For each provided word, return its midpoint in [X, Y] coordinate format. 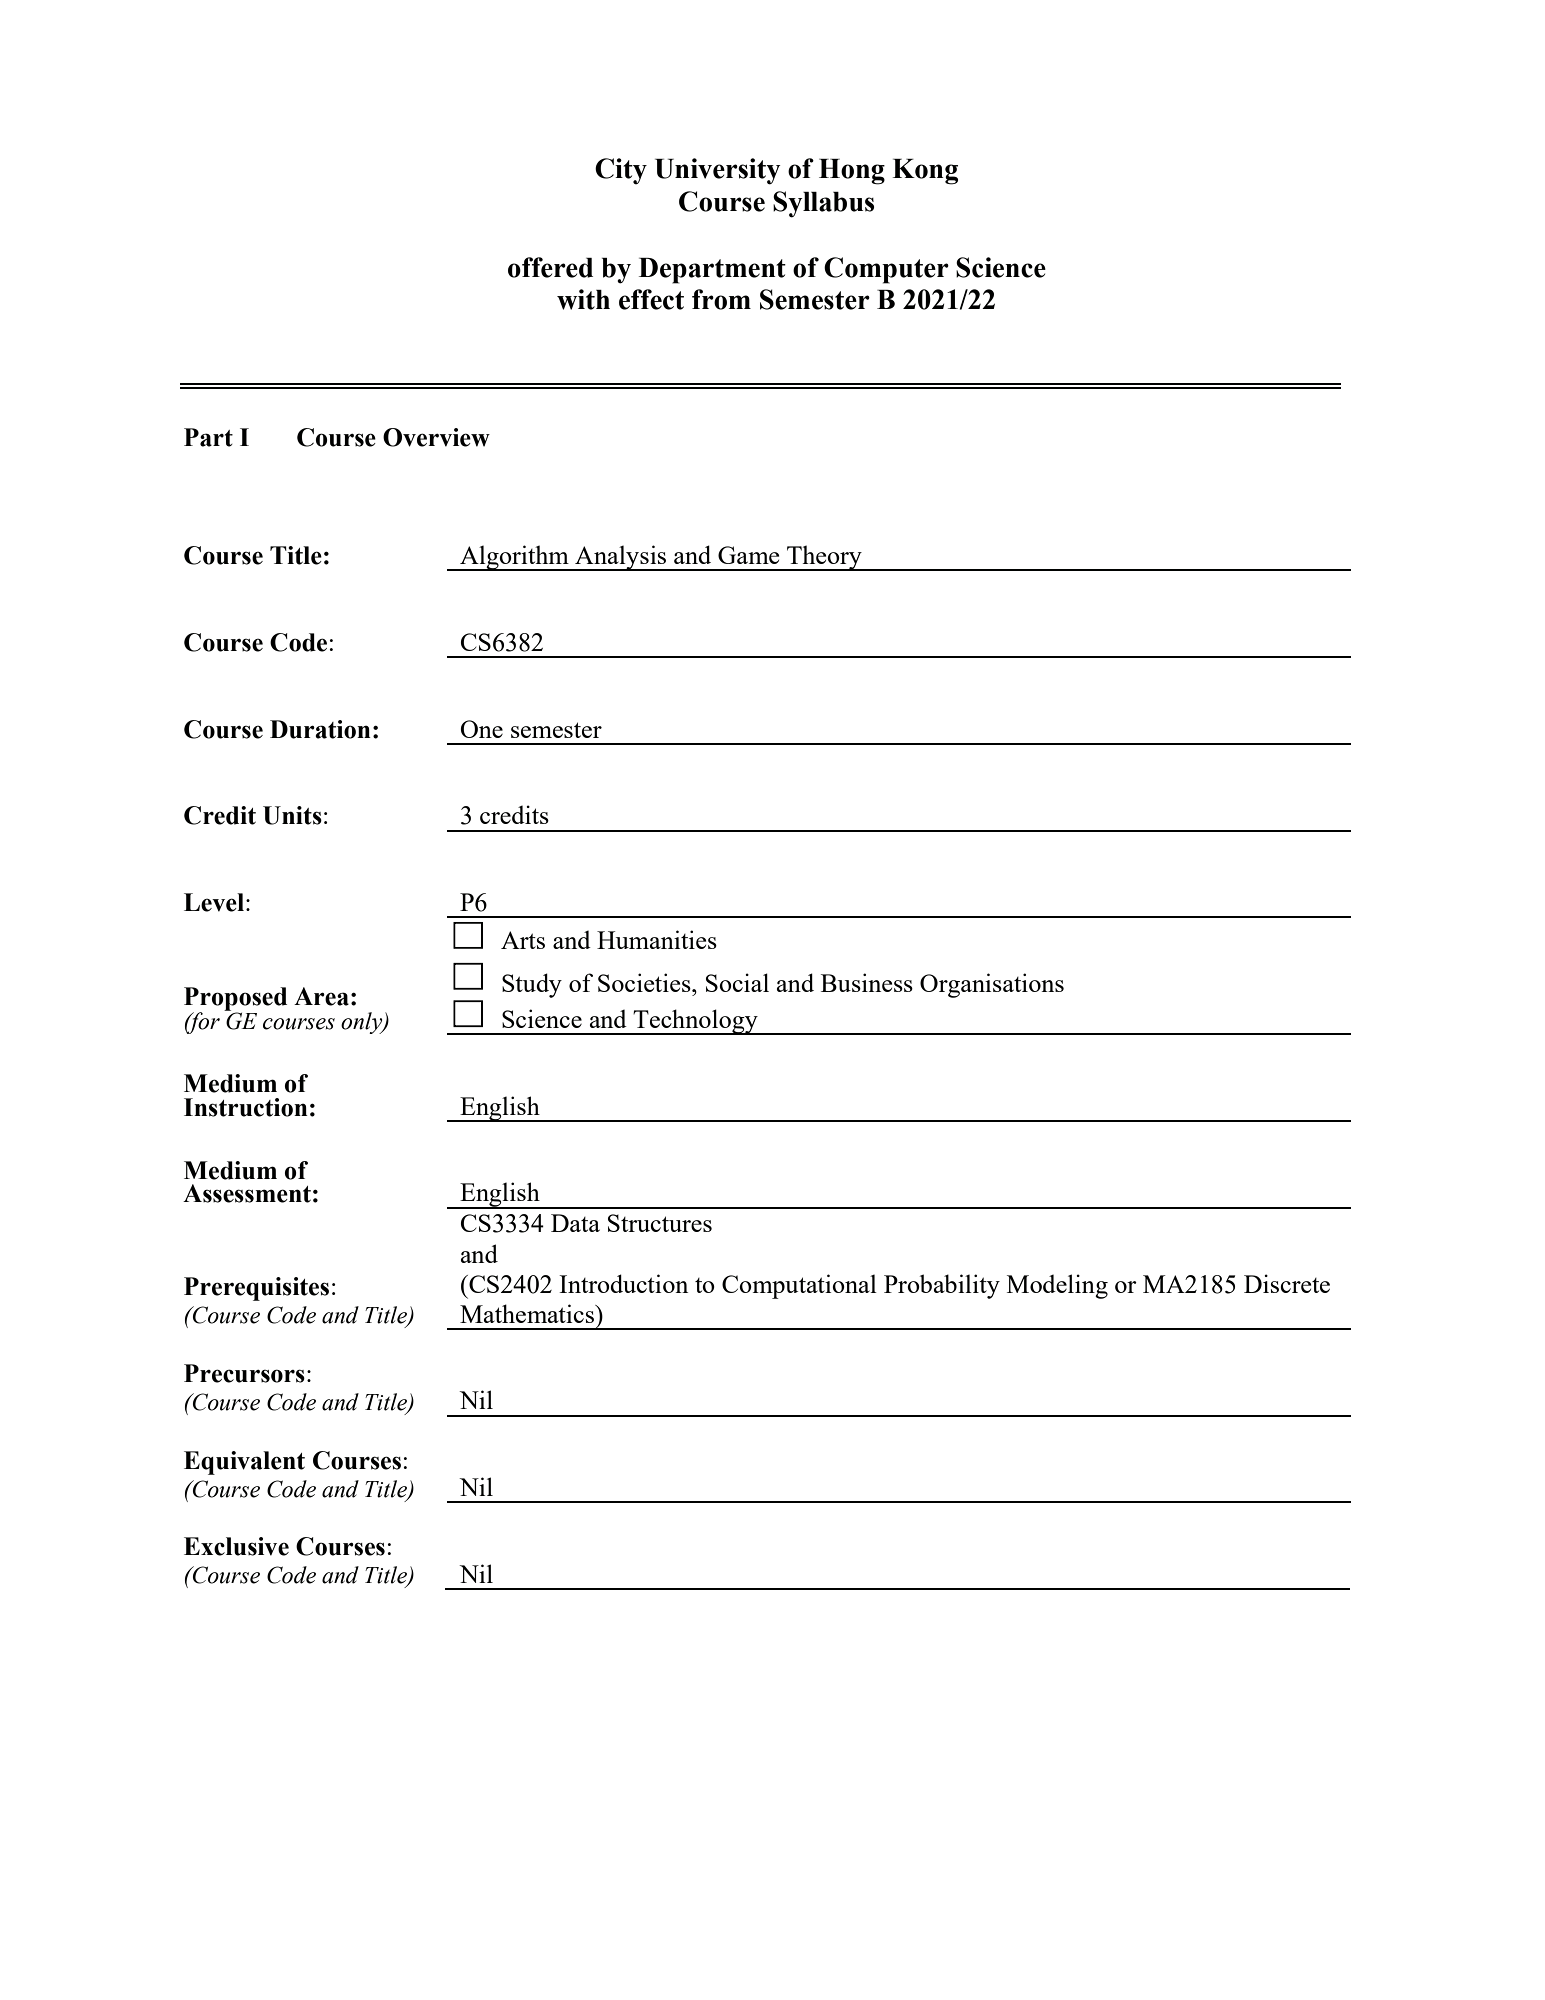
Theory [824, 558]
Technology [695, 1022]
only [363, 1023]
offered [550, 267]
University [718, 171]
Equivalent [244, 1463]
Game [748, 555]
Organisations [992, 985]
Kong [925, 172]
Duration [320, 729]
